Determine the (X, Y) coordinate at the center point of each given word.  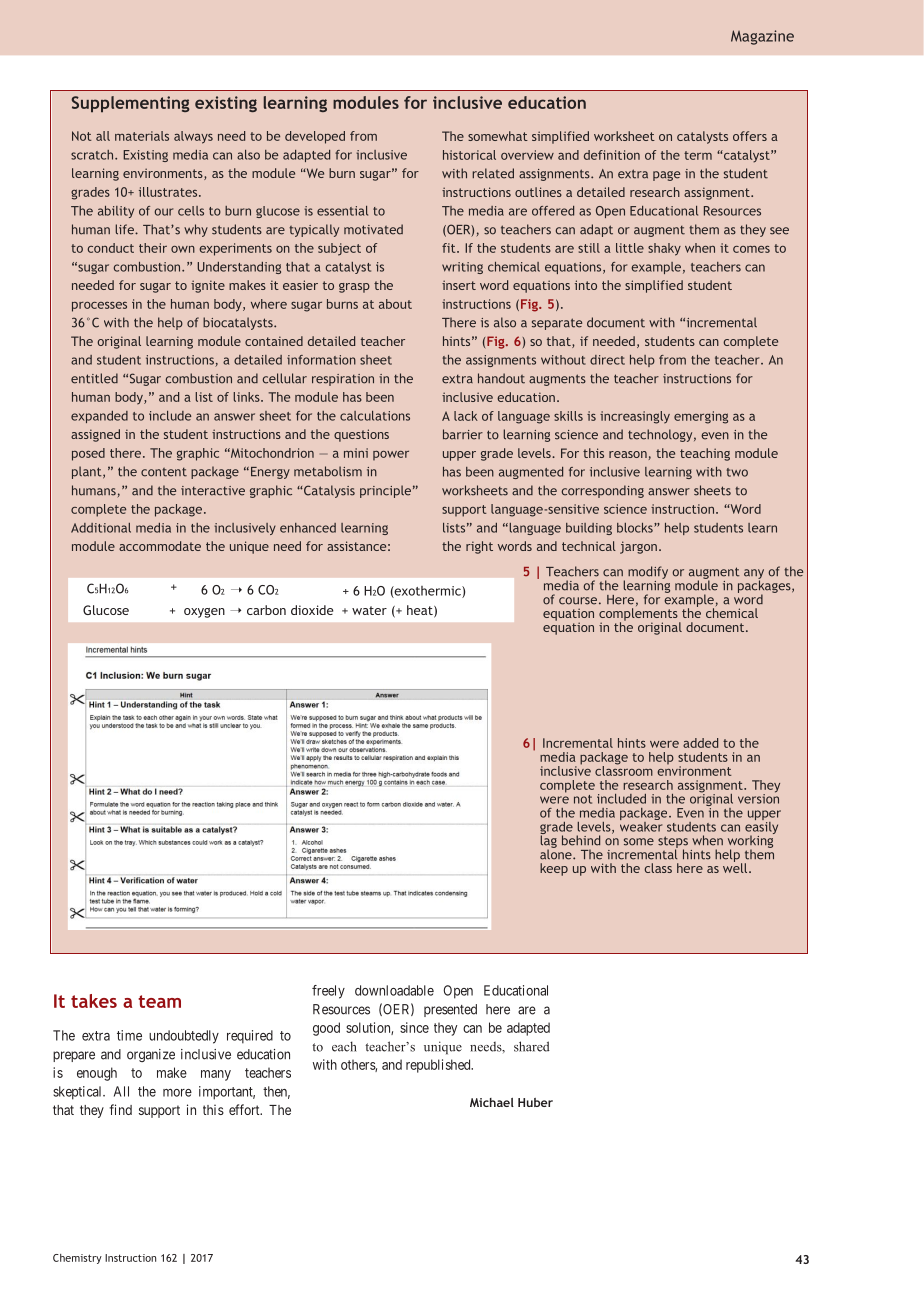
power (391, 455)
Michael (492, 1102)
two (737, 472)
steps (673, 843)
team (159, 1001)
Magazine (762, 37)
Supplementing (130, 104)
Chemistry (77, 1259)
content (164, 472)
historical (469, 155)
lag (548, 841)
